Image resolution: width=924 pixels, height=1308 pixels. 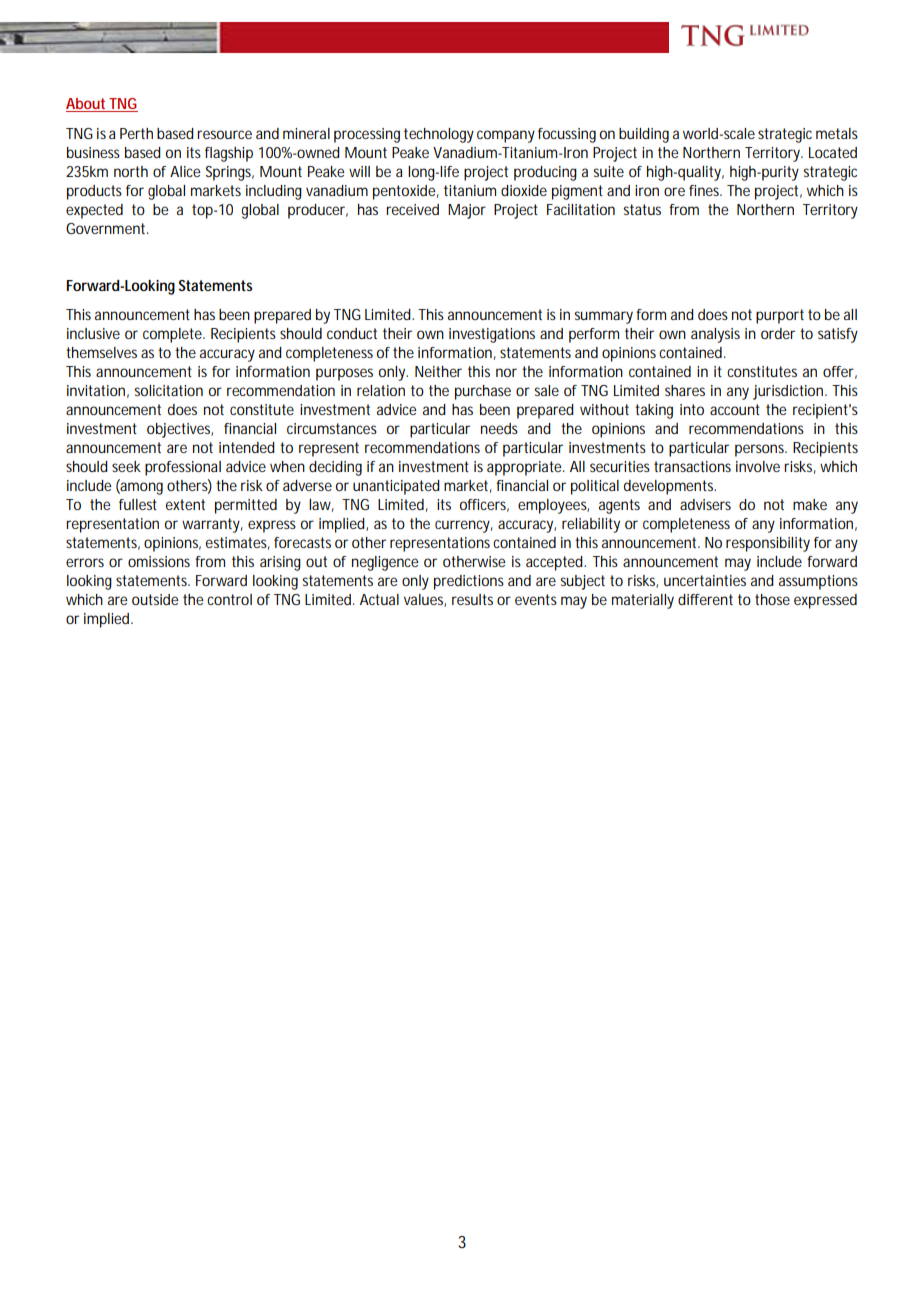 I want to click on metals, so click(x=837, y=133).
